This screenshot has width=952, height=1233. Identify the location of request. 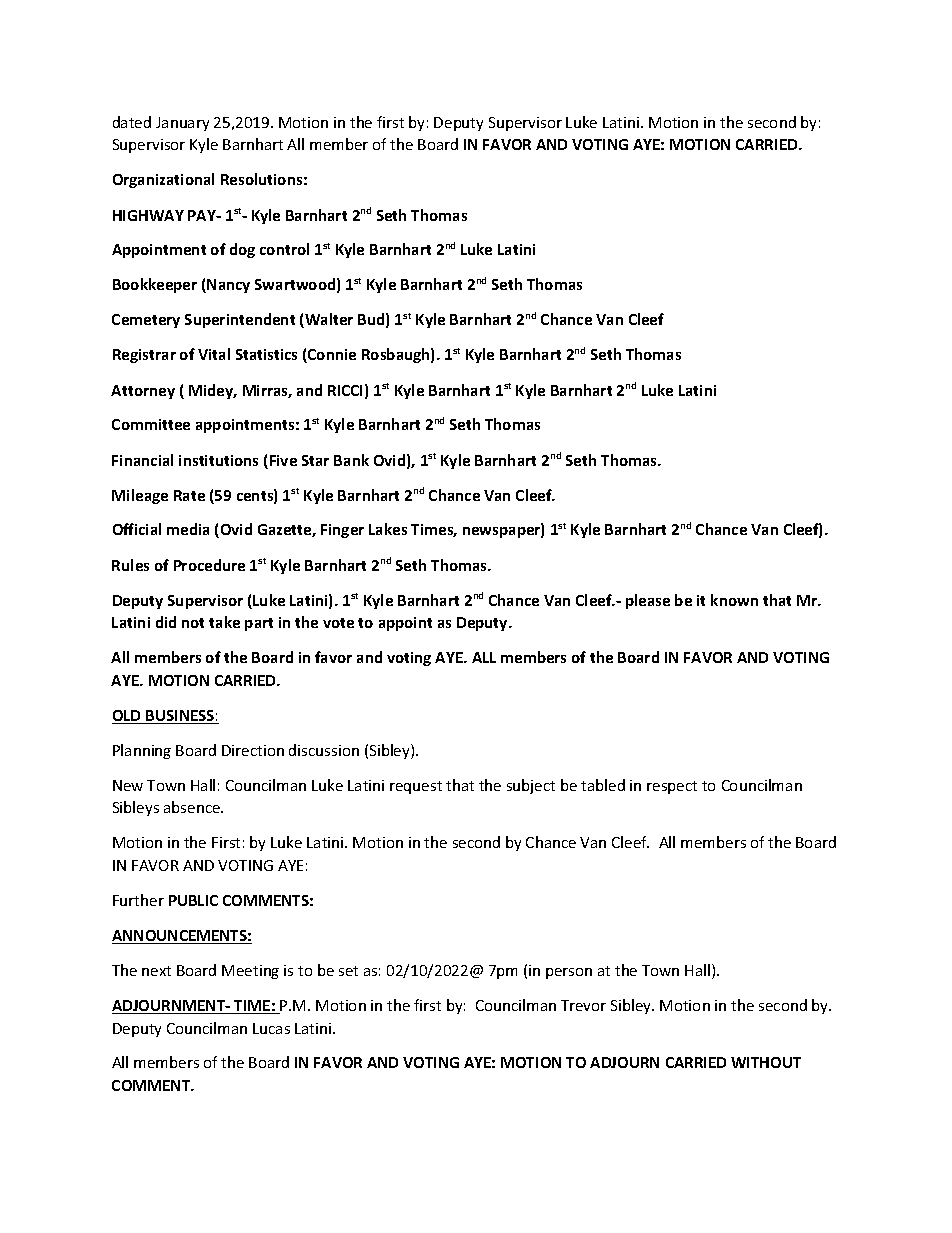
(416, 787).
